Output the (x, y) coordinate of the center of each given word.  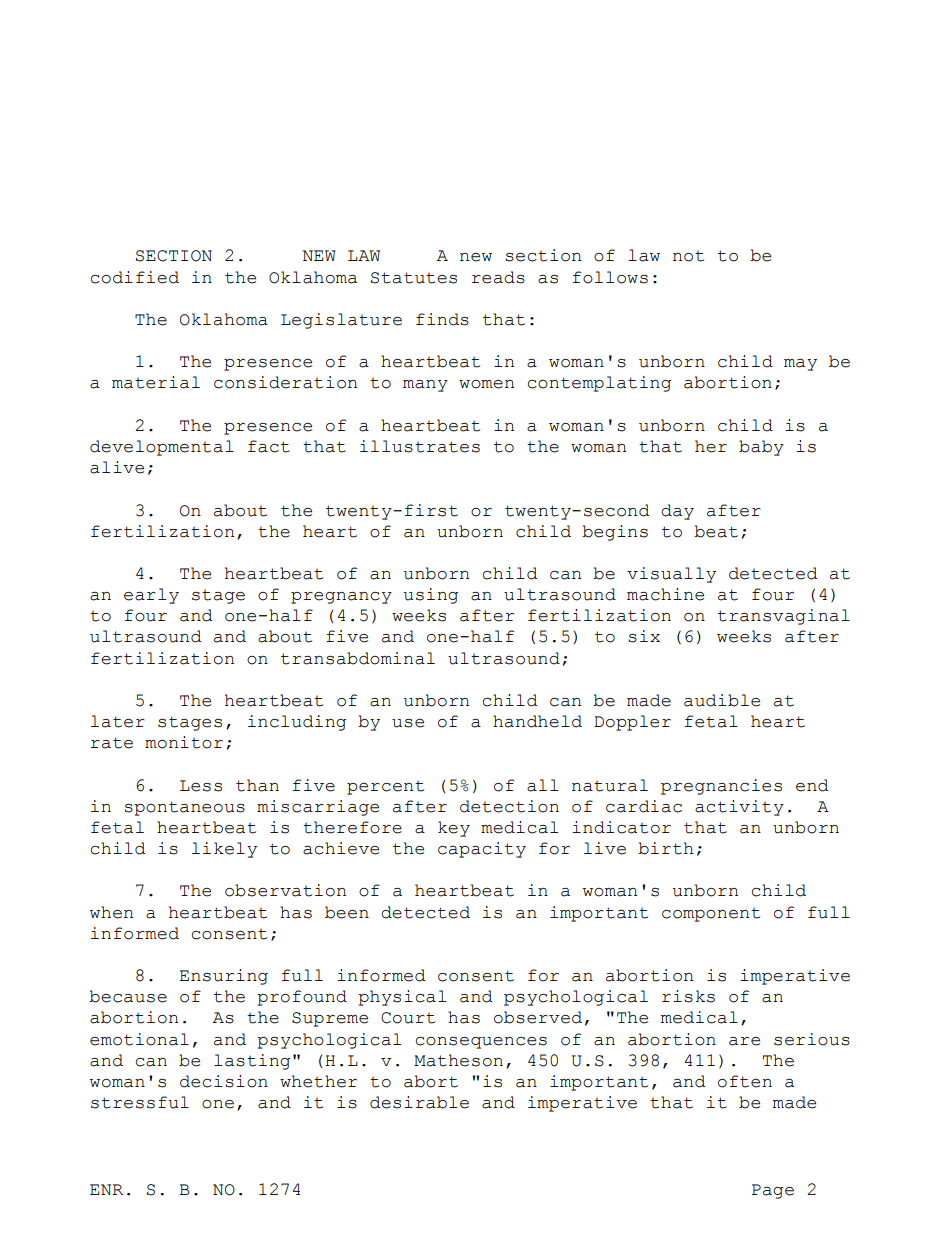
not (688, 256)
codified (135, 277)
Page (773, 1191)
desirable (419, 1102)
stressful (140, 1102)
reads (498, 277)
